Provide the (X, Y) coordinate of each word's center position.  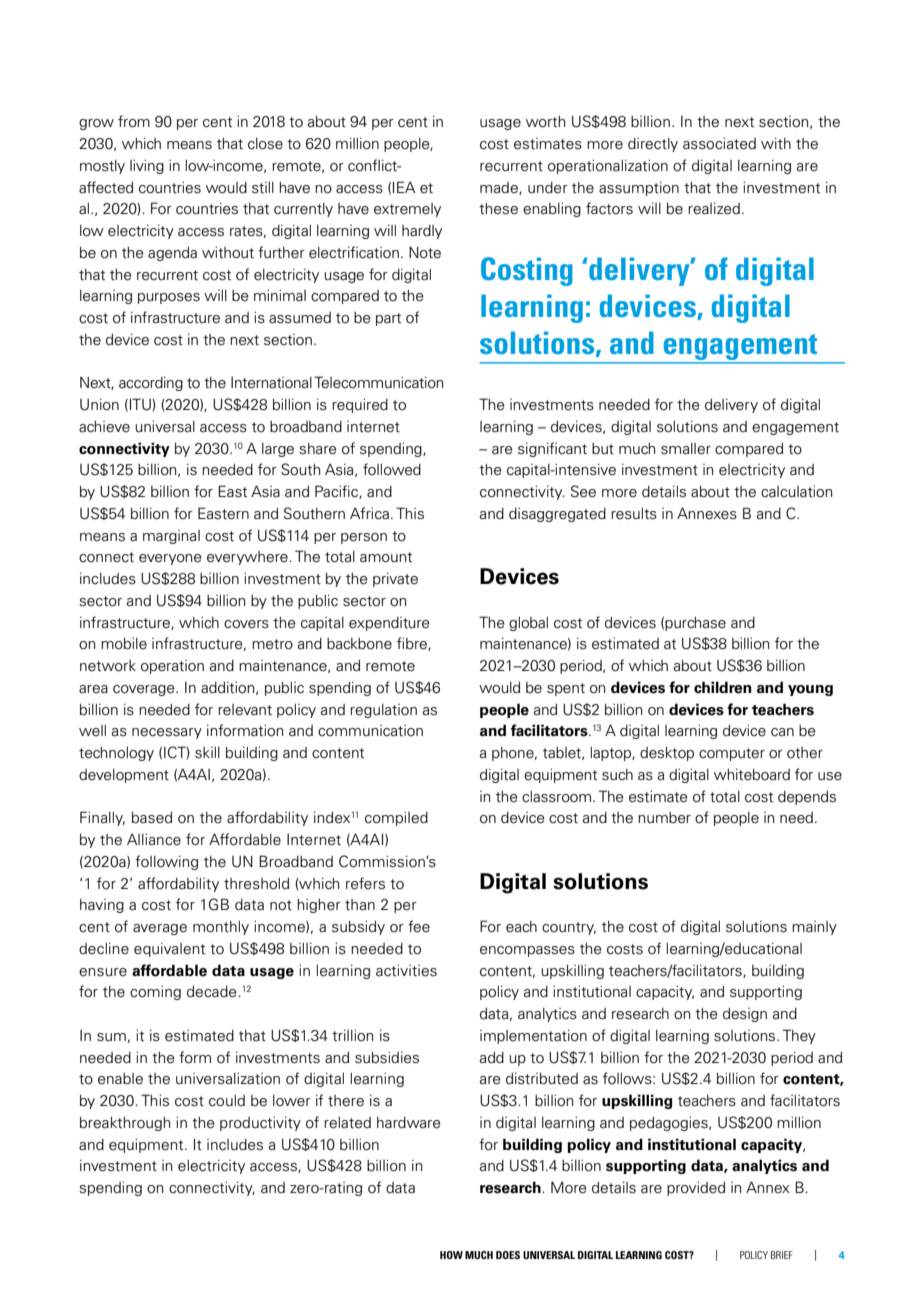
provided (696, 1188)
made (500, 188)
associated (719, 143)
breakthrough (125, 1124)
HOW (451, 1255)
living (147, 166)
